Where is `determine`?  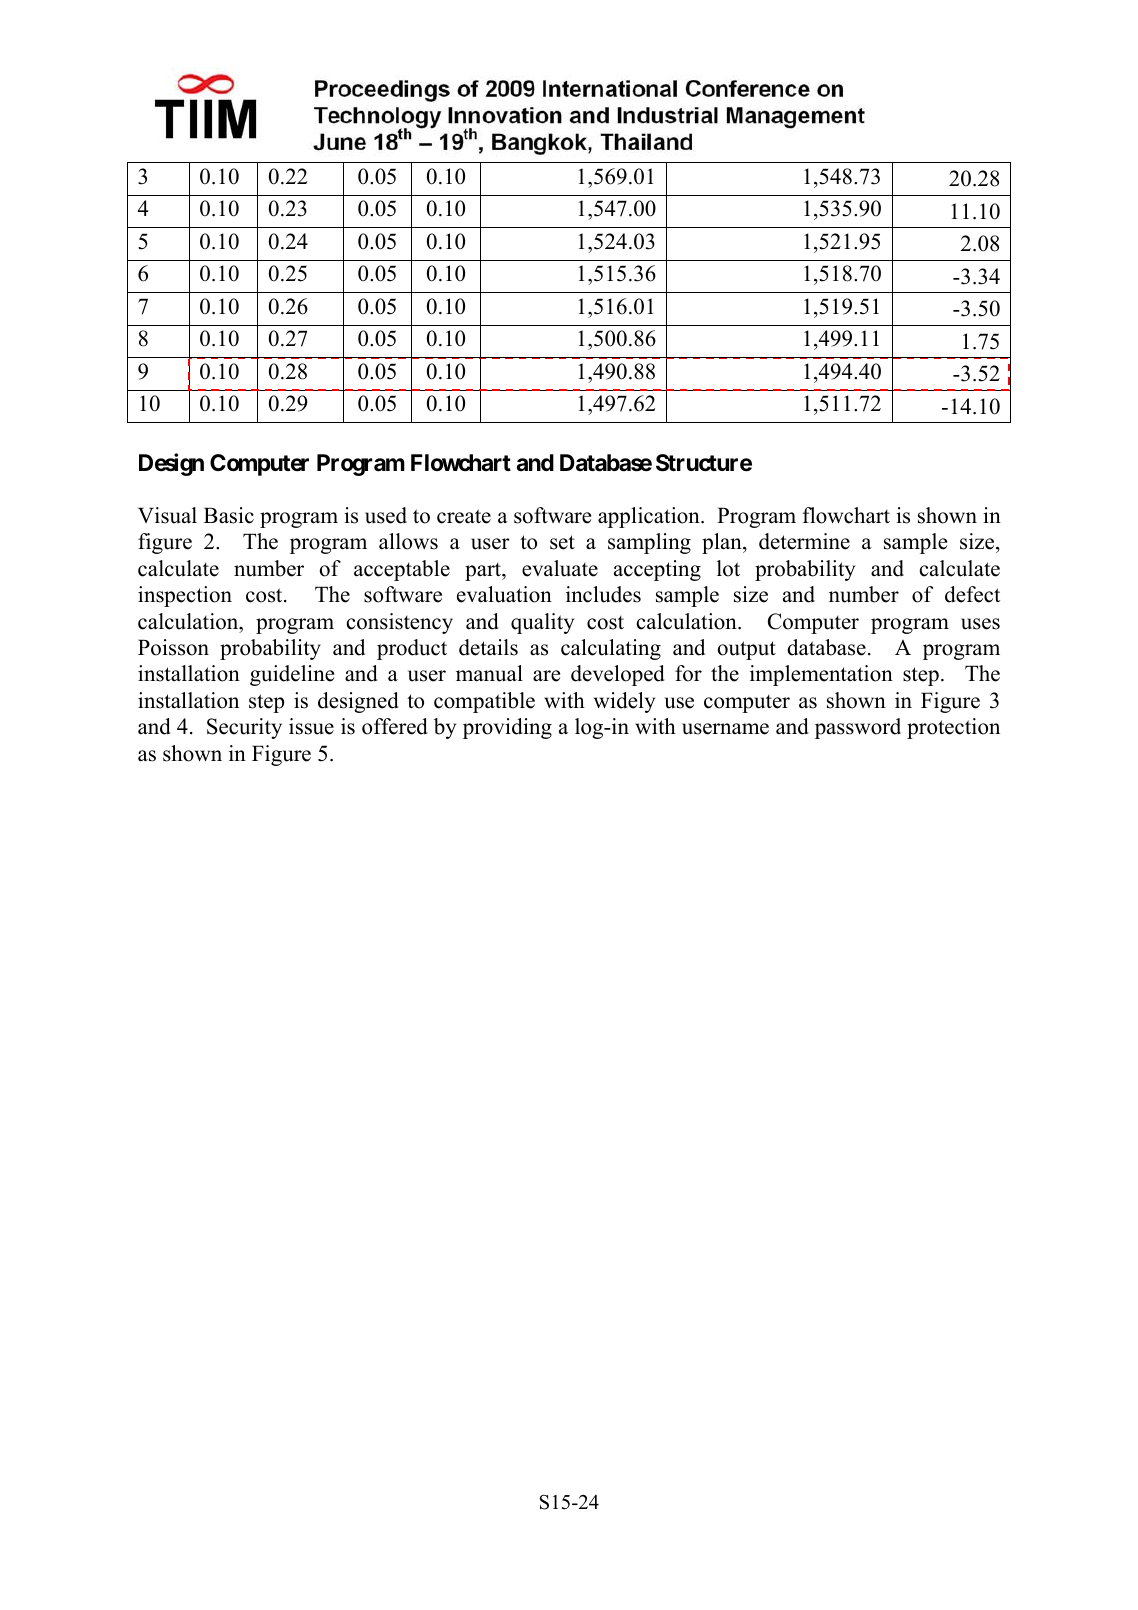 determine is located at coordinates (804, 541).
